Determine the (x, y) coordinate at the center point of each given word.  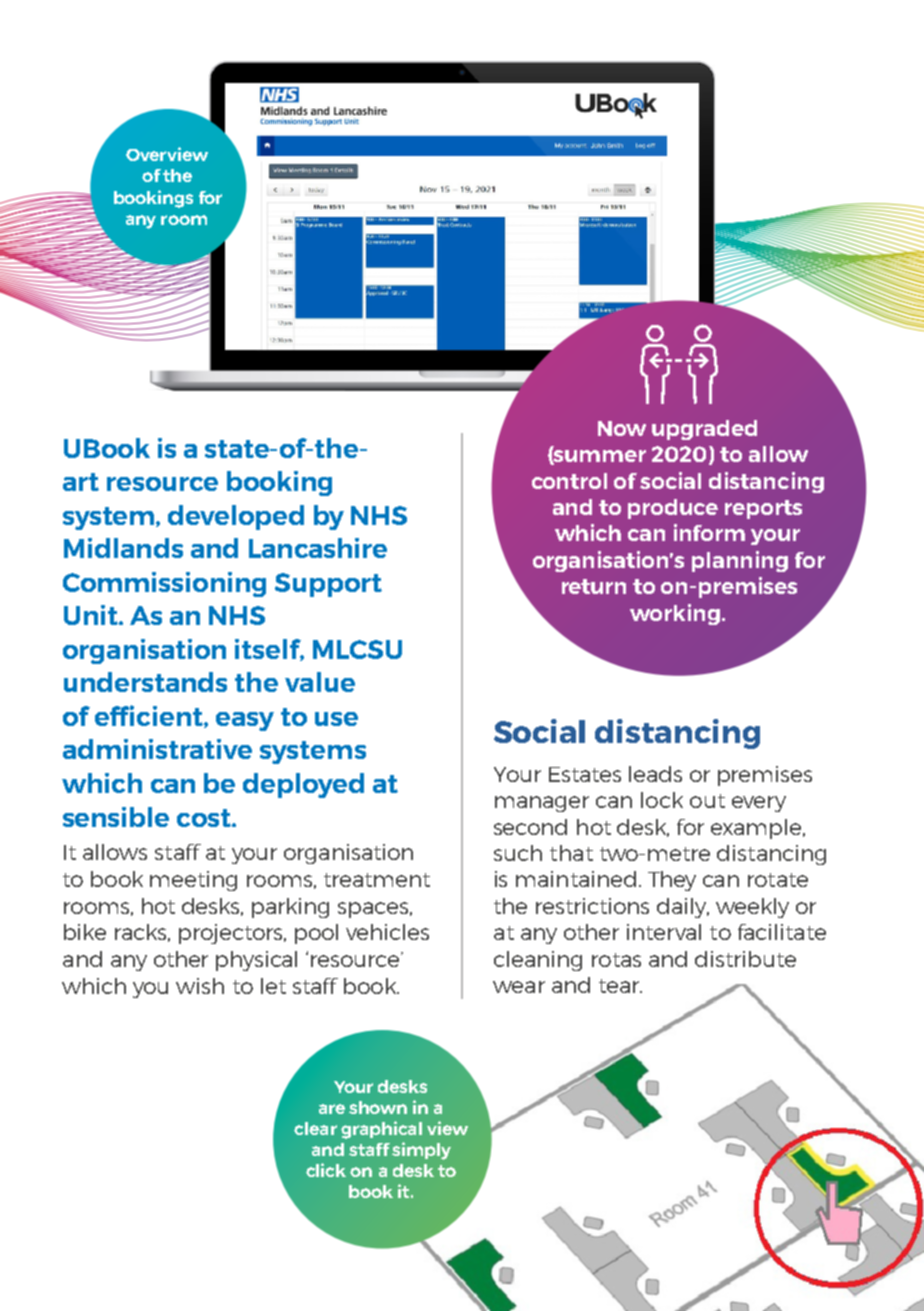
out (707, 801)
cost (205, 818)
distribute (745, 959)
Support (328, 585)
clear (315, 1128)
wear (519, 987)
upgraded (704, 430)
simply (421, 1151)
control (569, 481)
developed (236, 517)
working (675, 614)
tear (620, 986)
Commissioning (164, 584)
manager (542, 804)
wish (200, 986)
